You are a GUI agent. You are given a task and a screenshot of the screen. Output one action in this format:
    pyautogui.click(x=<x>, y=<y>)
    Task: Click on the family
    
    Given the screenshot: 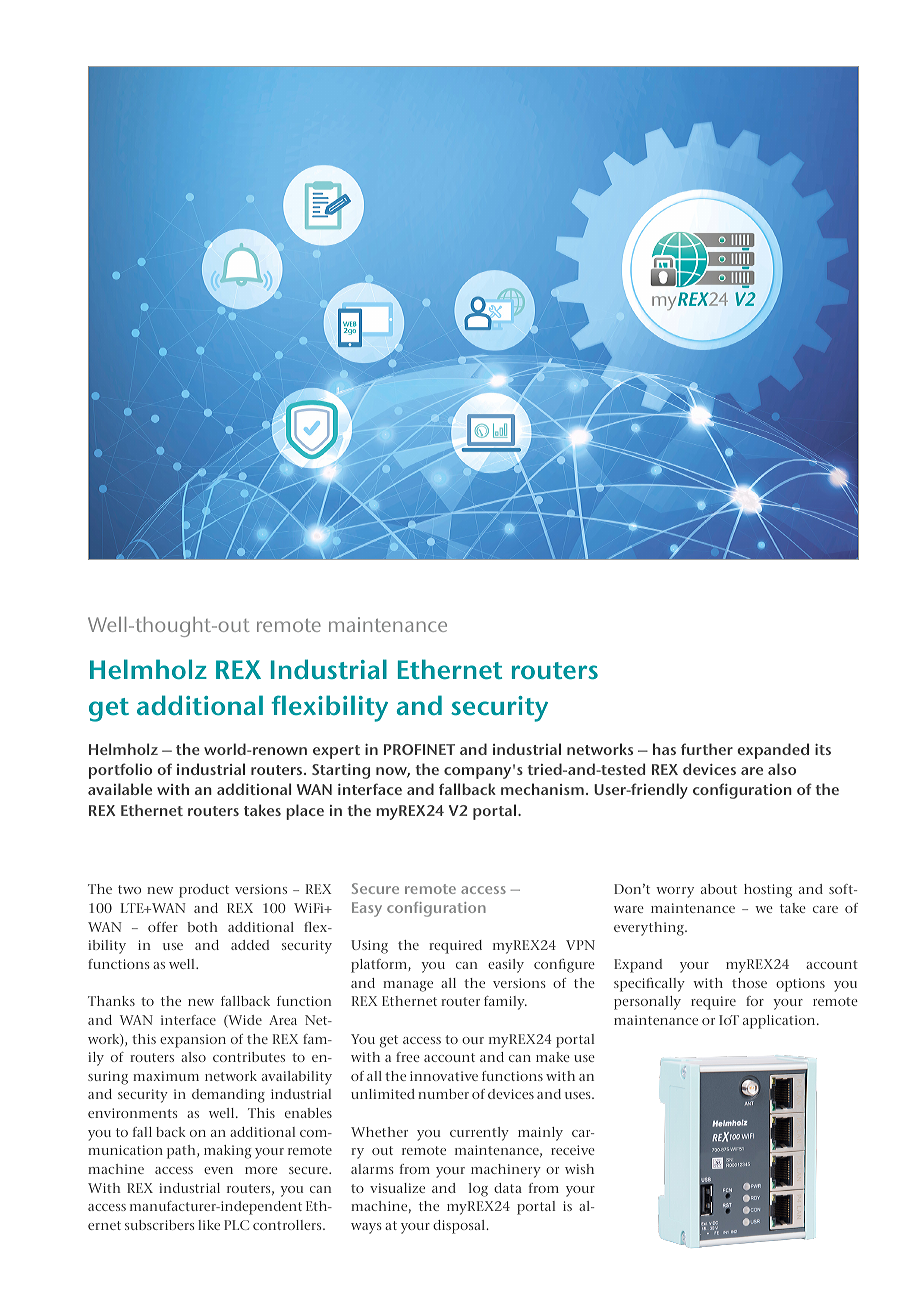 What is the action you would take?
    pyautogui.click(x=505, y=1003)
